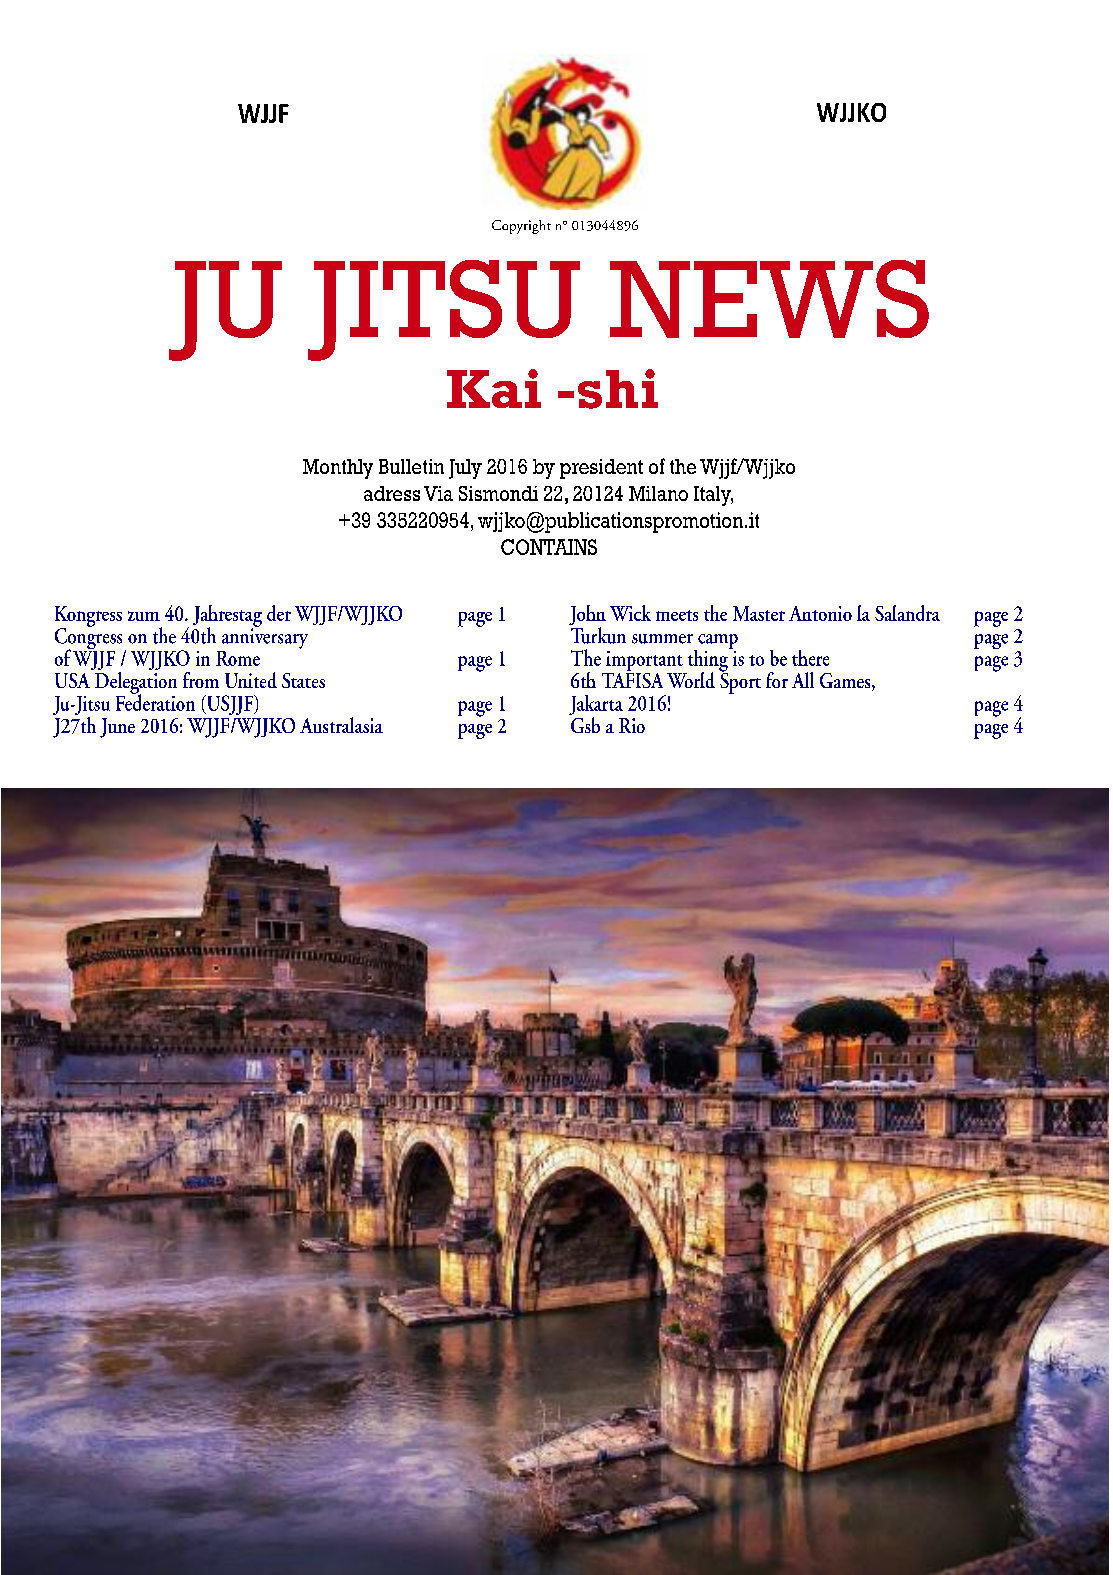 Image resolution: width=1113 pixels, height=1575 pixels. Describe the element at coordinates (759, 613) in the document. I see `Master` at that location.
